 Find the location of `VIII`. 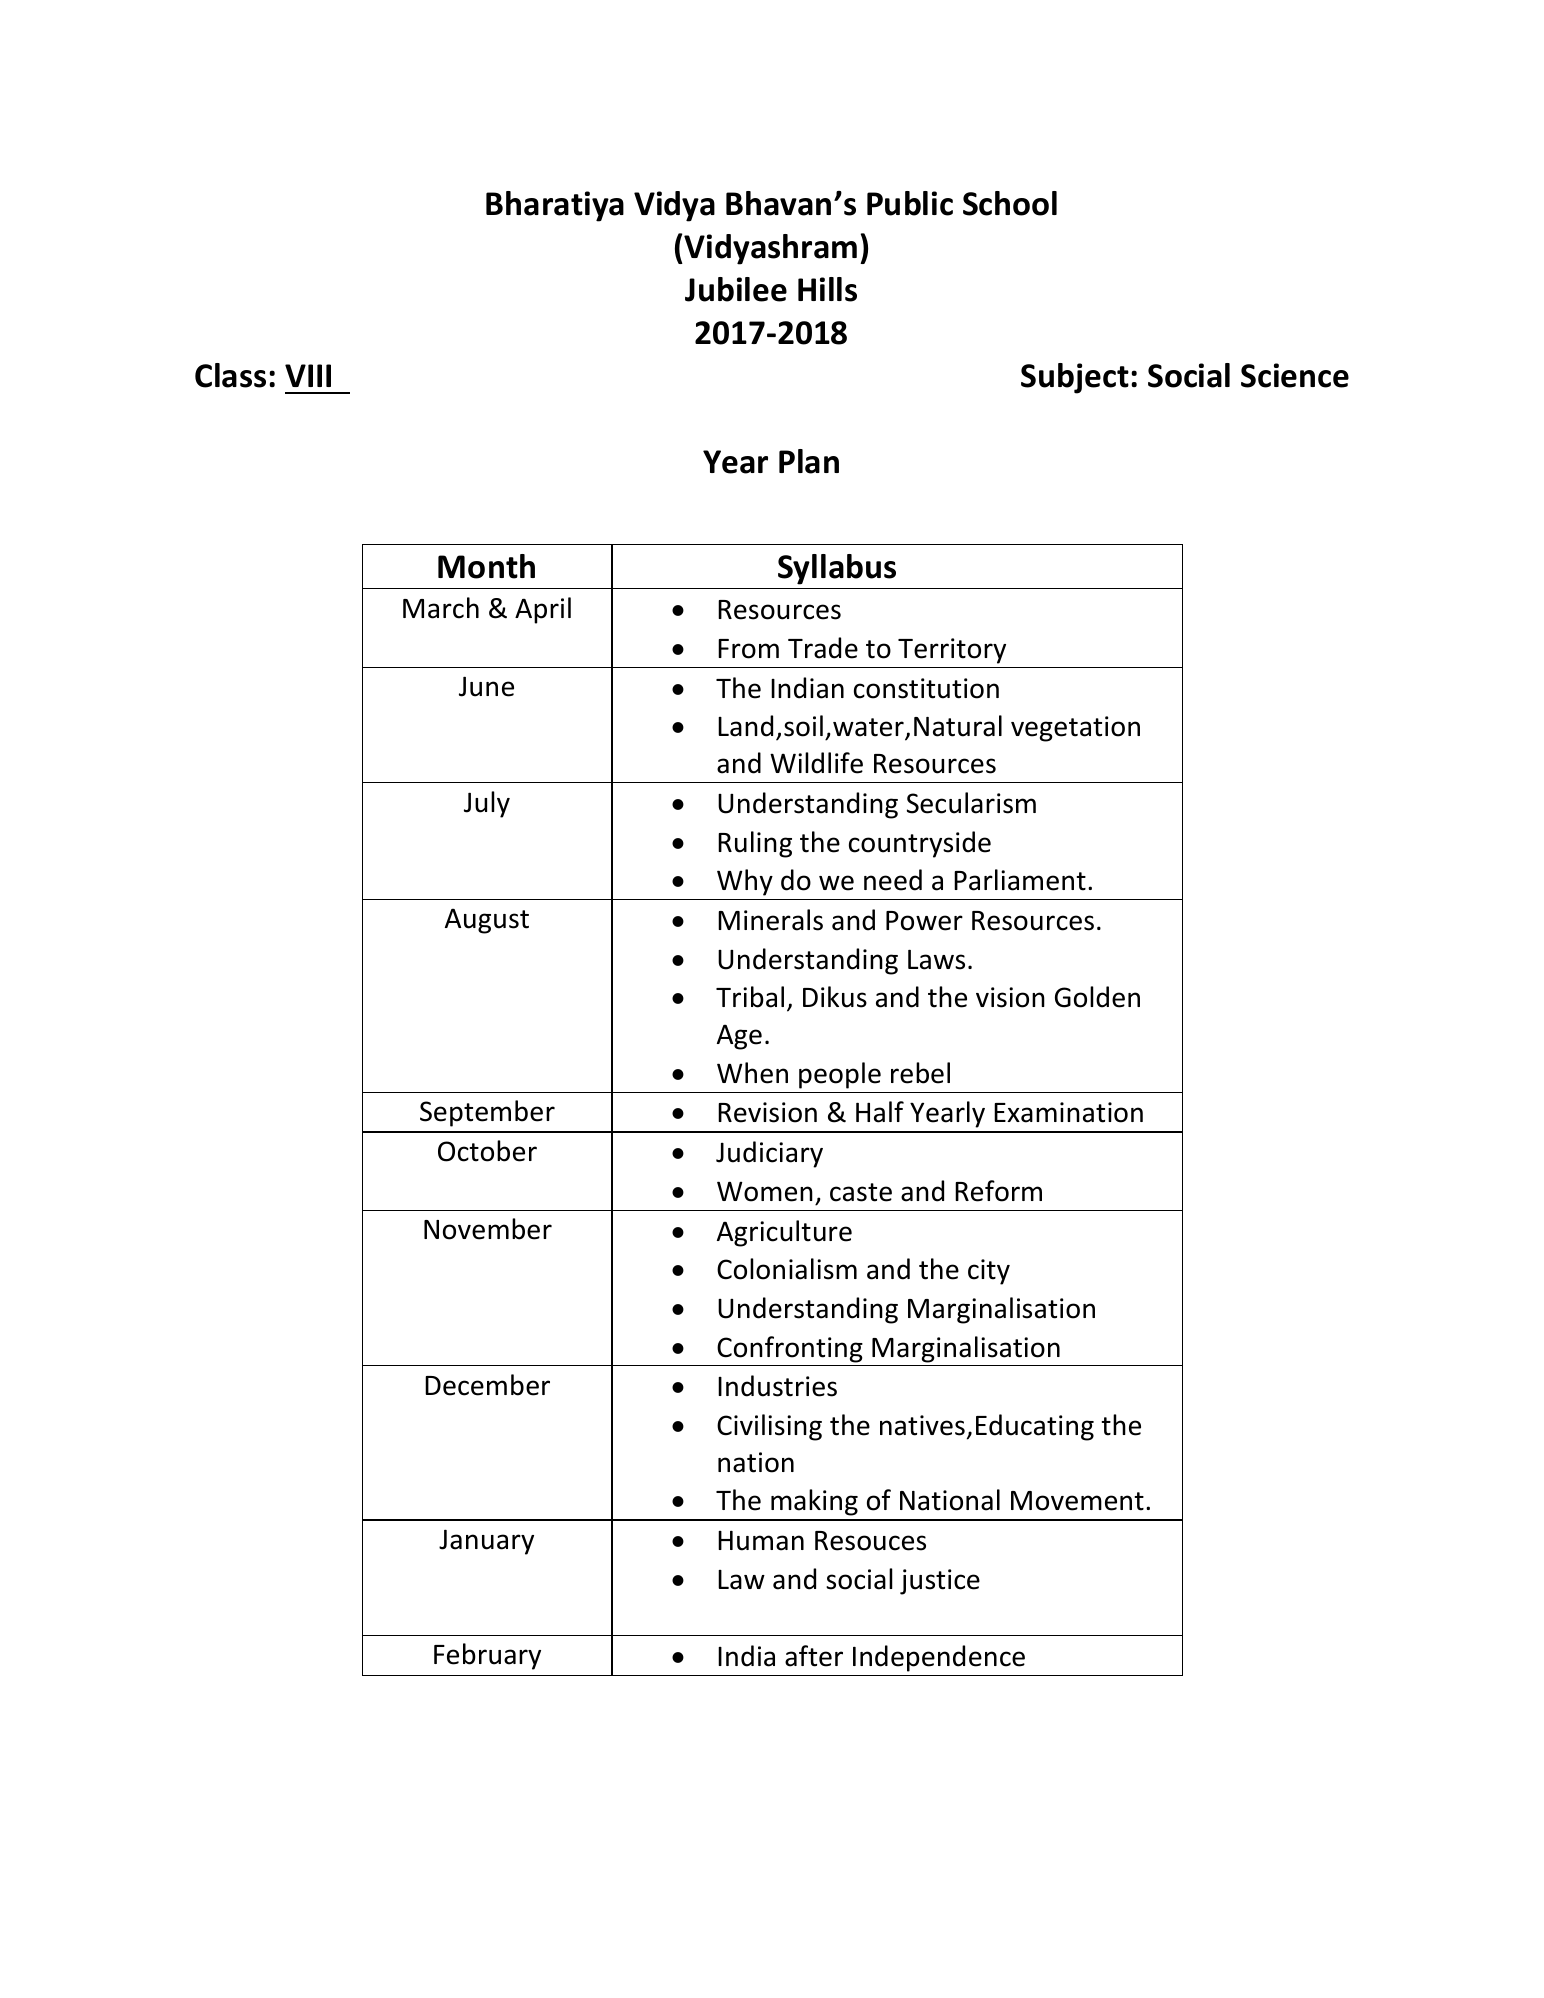

VIII is located at coordinates (308, 375).
